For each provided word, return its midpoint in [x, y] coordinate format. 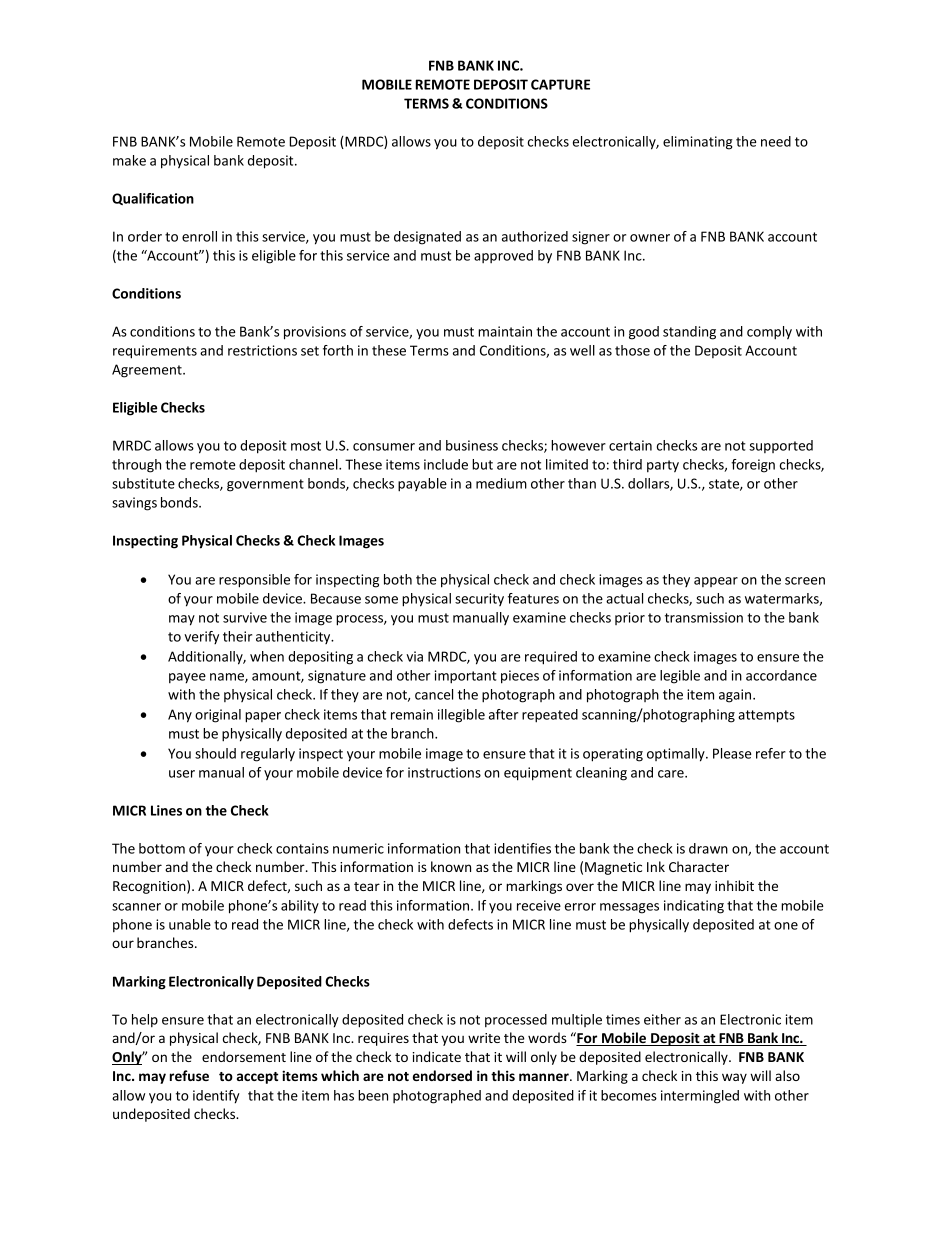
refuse [189, 1075]
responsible [254, 581]
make [129, 160]
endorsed [442, 1075]
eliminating [698, 143]
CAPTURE [560, 84]
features [533, 598]
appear [716, 582]
